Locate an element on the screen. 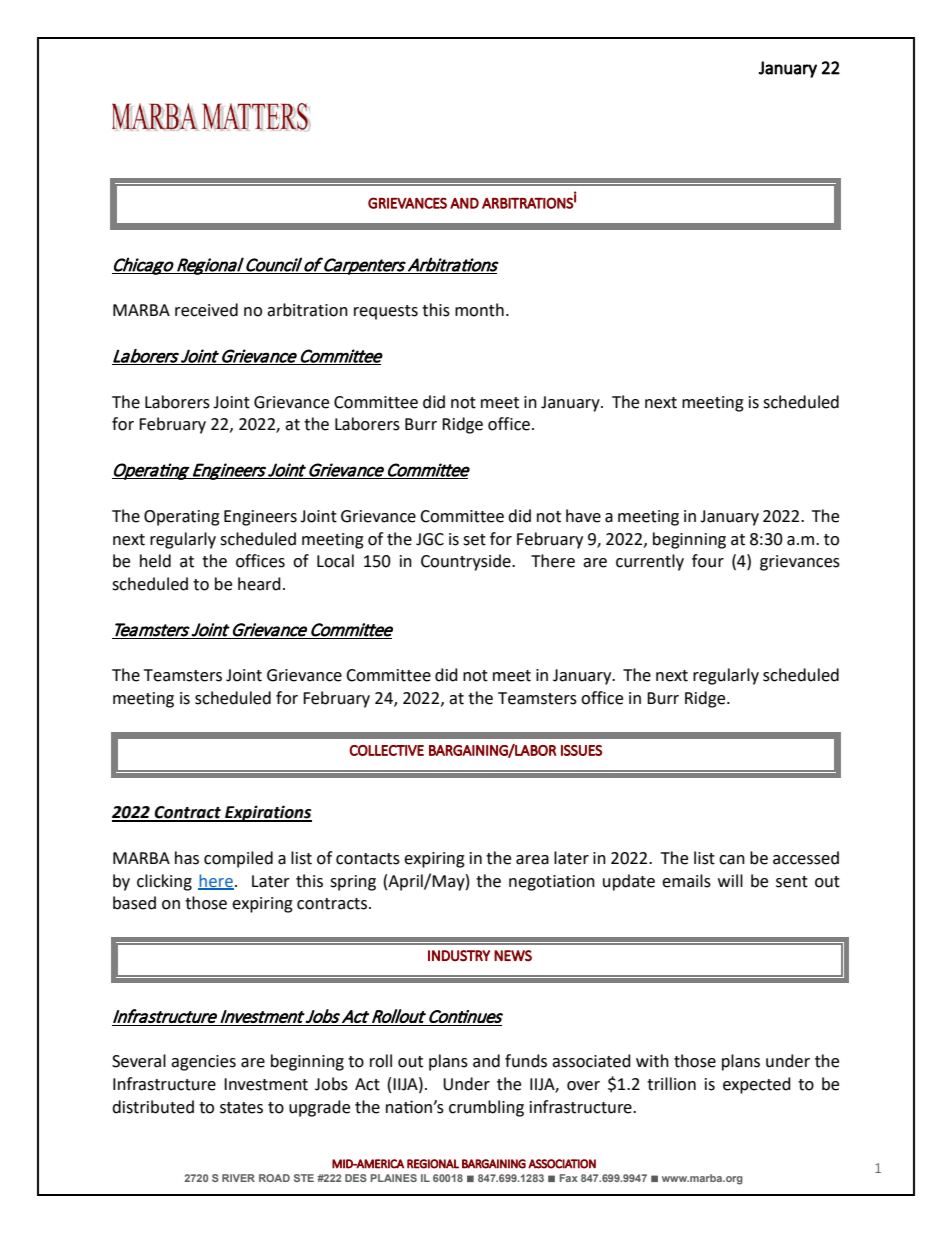 This screenshot has width=952, height=1233. RIVER is located at coordinates (238, 1178).
